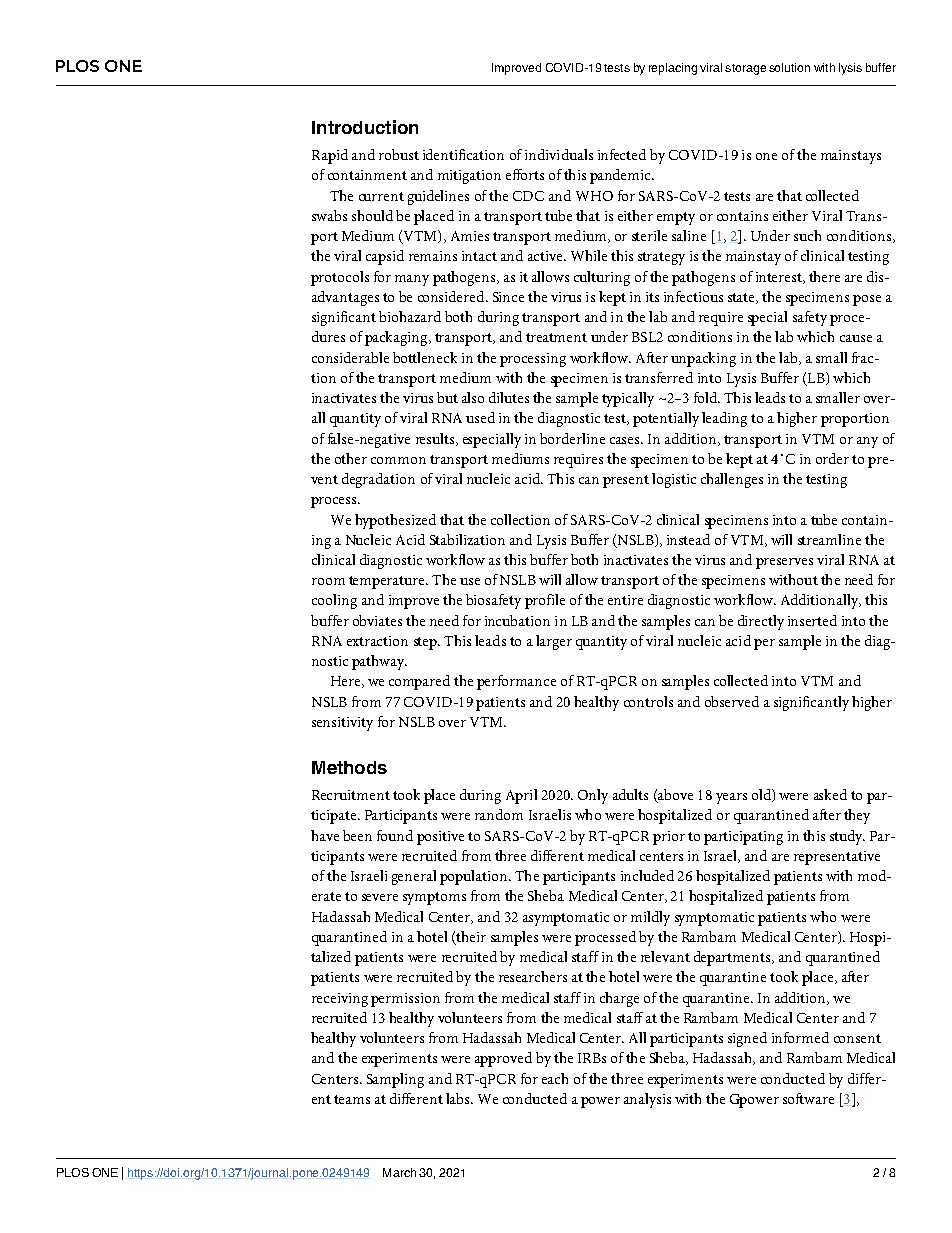 The height and width of the document is (1233, 952). I want to click on treatment, so click(556, 337).
